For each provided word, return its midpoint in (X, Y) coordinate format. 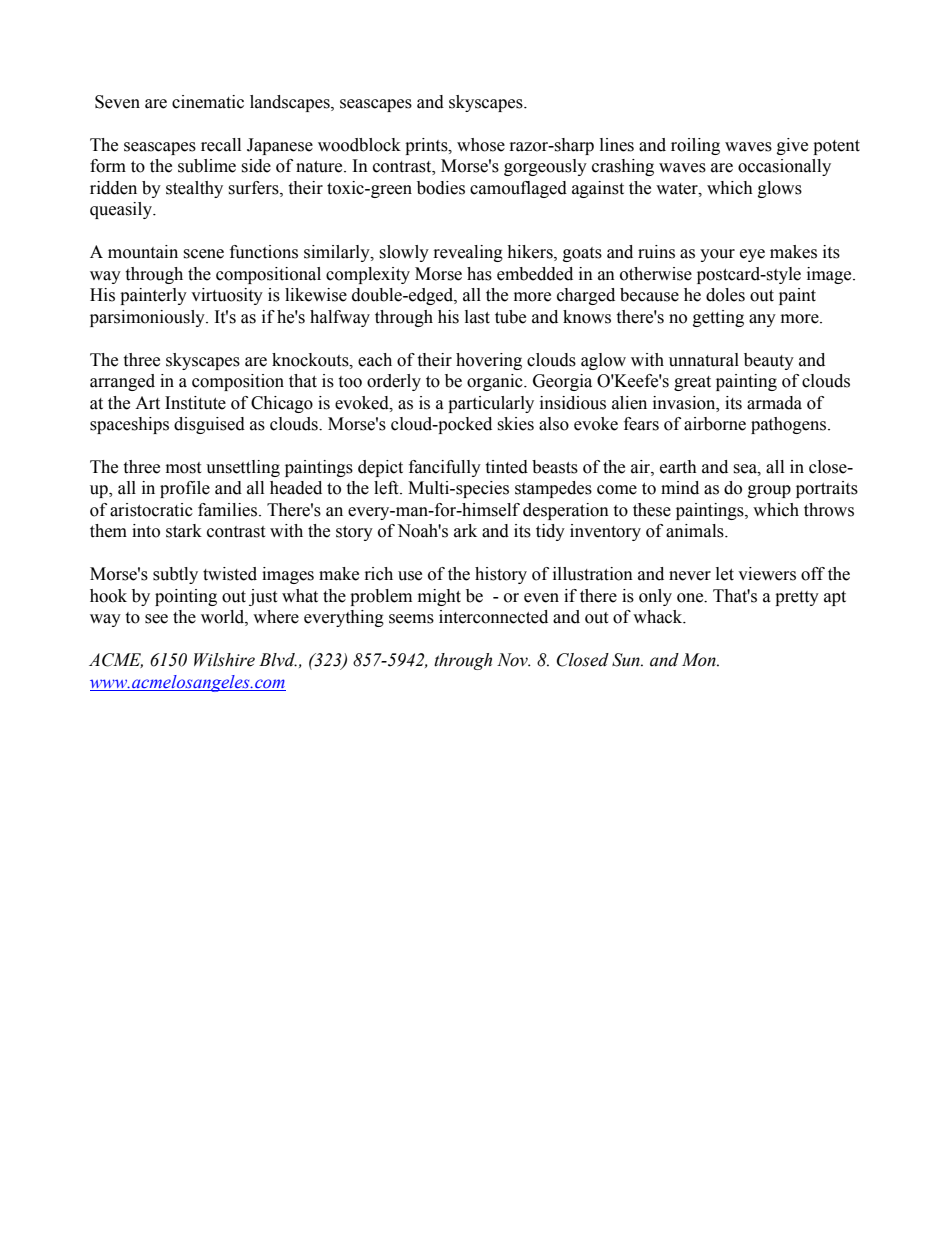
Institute (195, 403)
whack (659, 617)
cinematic (208, 102)
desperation (566, 511)
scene (203, 254)
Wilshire (224, 660)
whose (481, 145)
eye (752, 255)
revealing (468, 253)
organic (496, 382)
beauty (769, 361)
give (792, 146)
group (769, 491)
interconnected (493, 617)
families (229, 510)
